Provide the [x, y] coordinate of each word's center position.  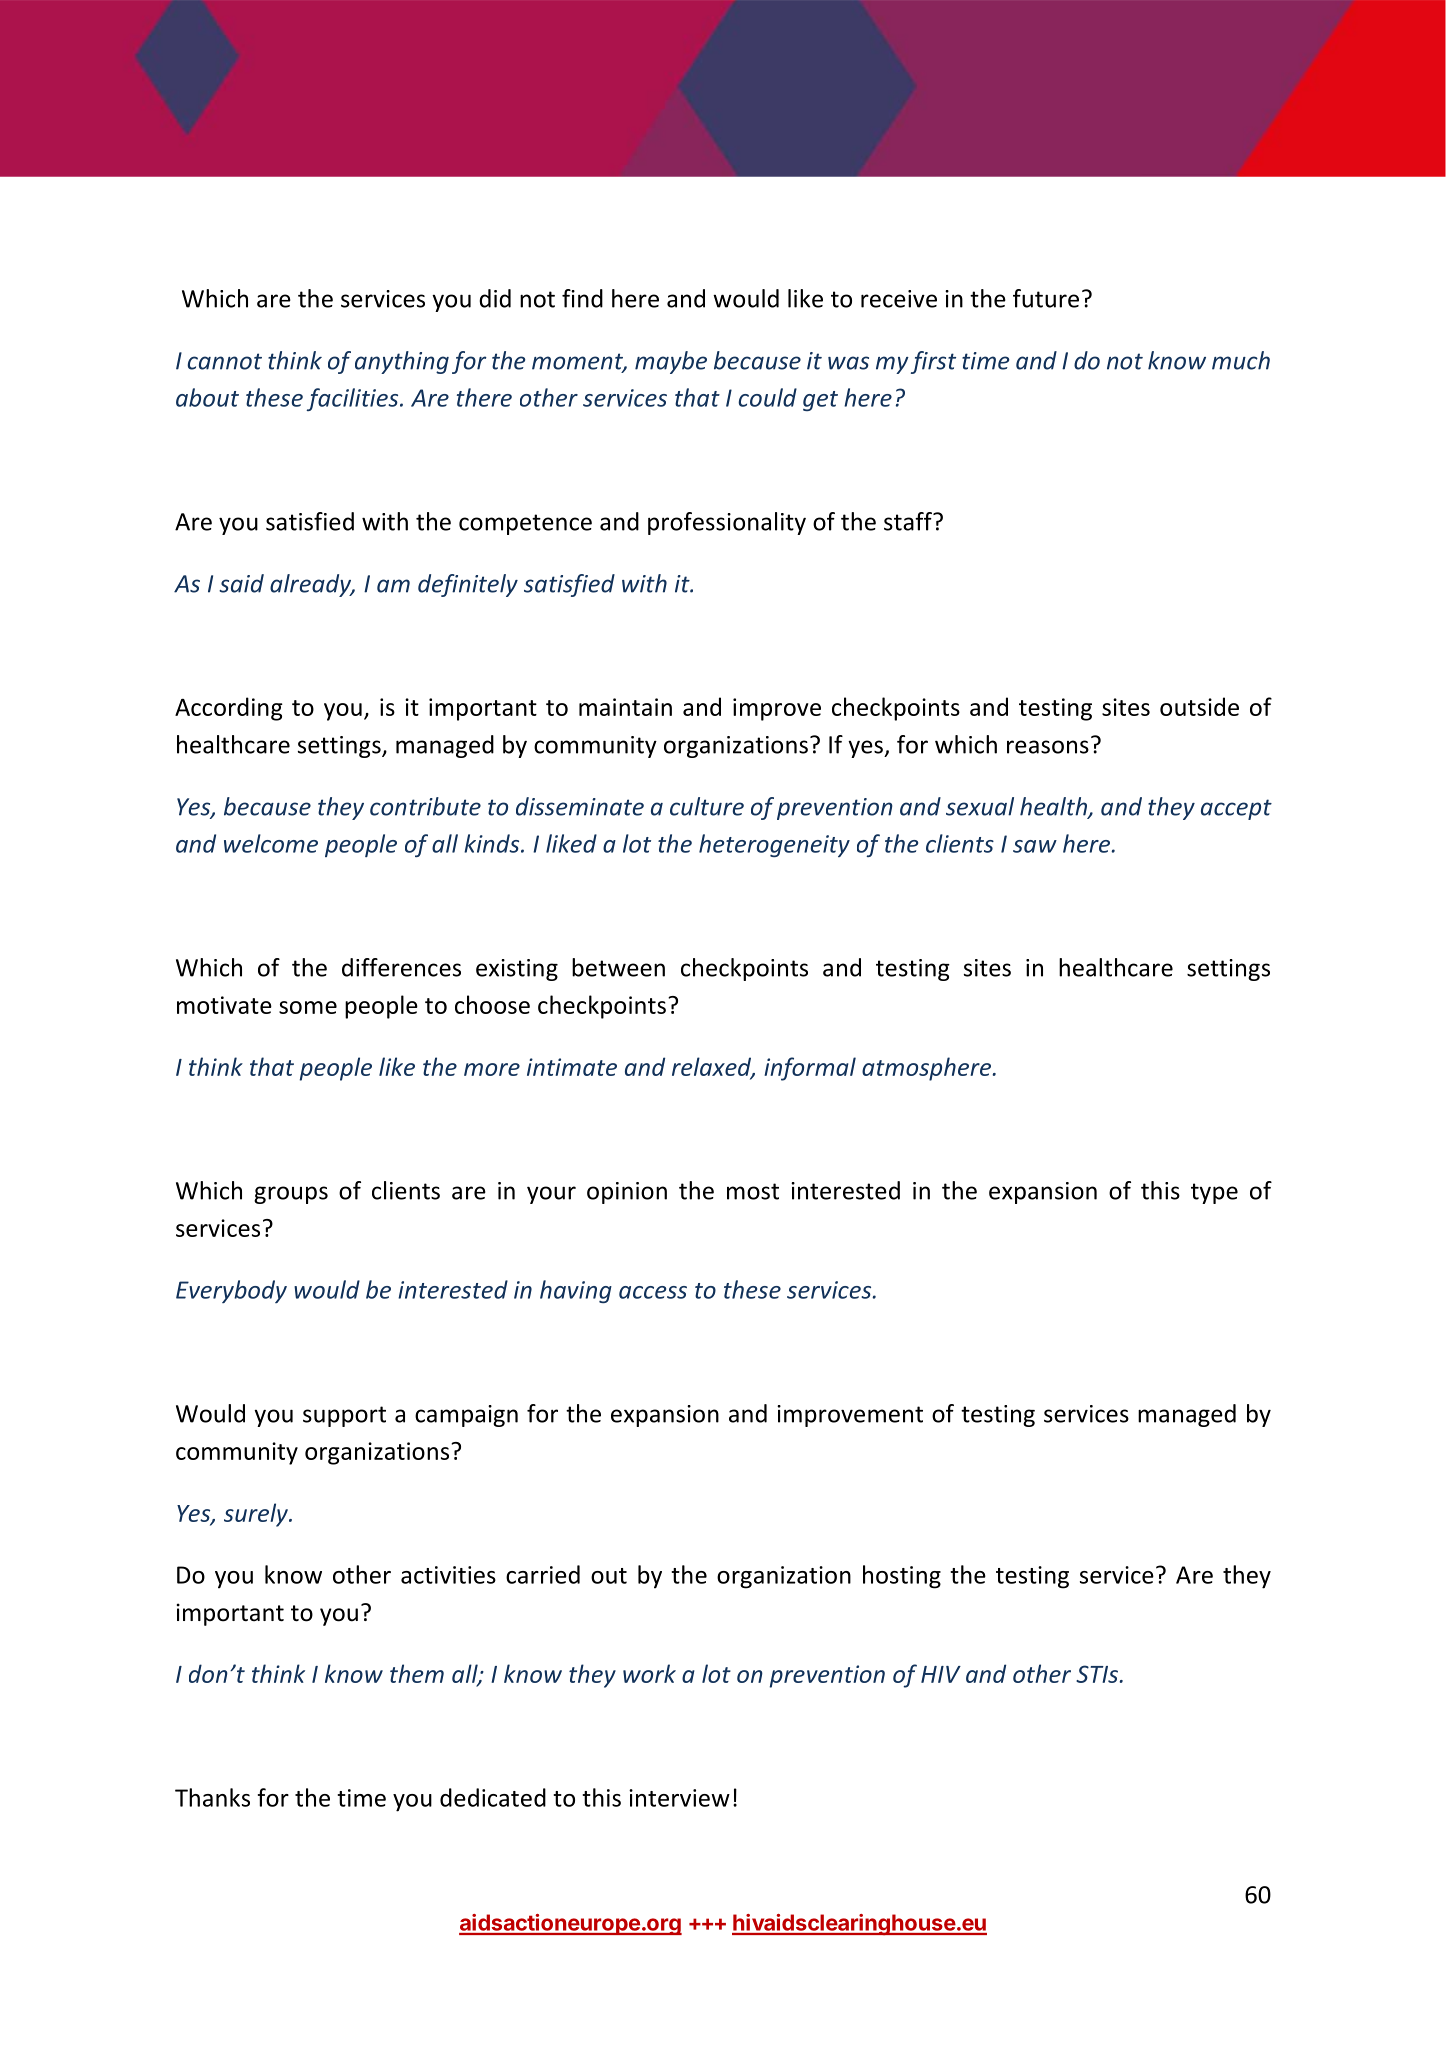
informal [810, 1069]
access [653, 1292]
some [308, 1007]
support [344, 1416]
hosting [902, 1577]
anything [402, 362]
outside [1199, 706]
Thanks [212, 1797]
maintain [625, 707]
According [229, 709]
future [1046, 298]
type [1214, 1193]
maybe [671, 362]
